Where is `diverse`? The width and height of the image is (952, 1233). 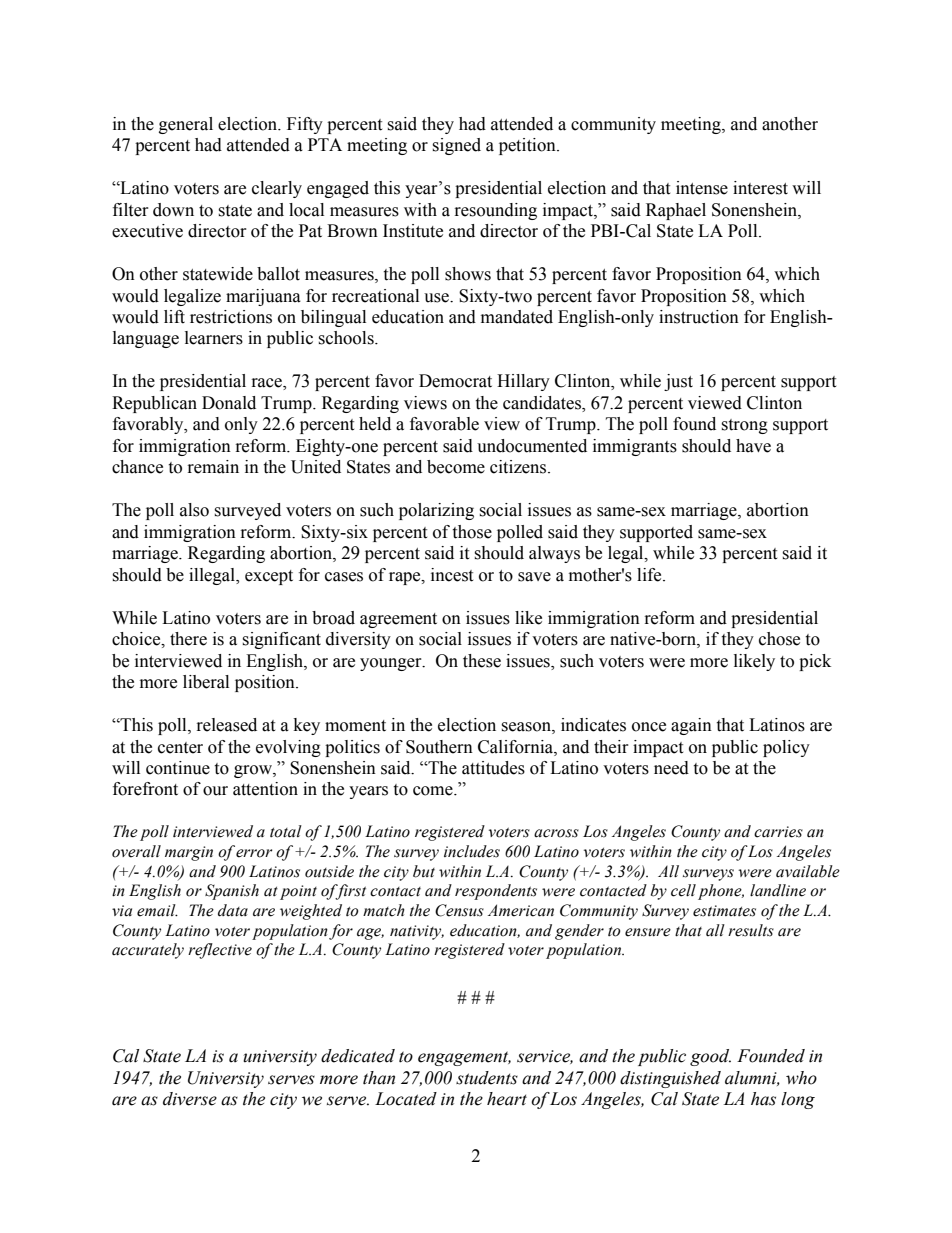
diverse is located at coordinates (190, 1099).
